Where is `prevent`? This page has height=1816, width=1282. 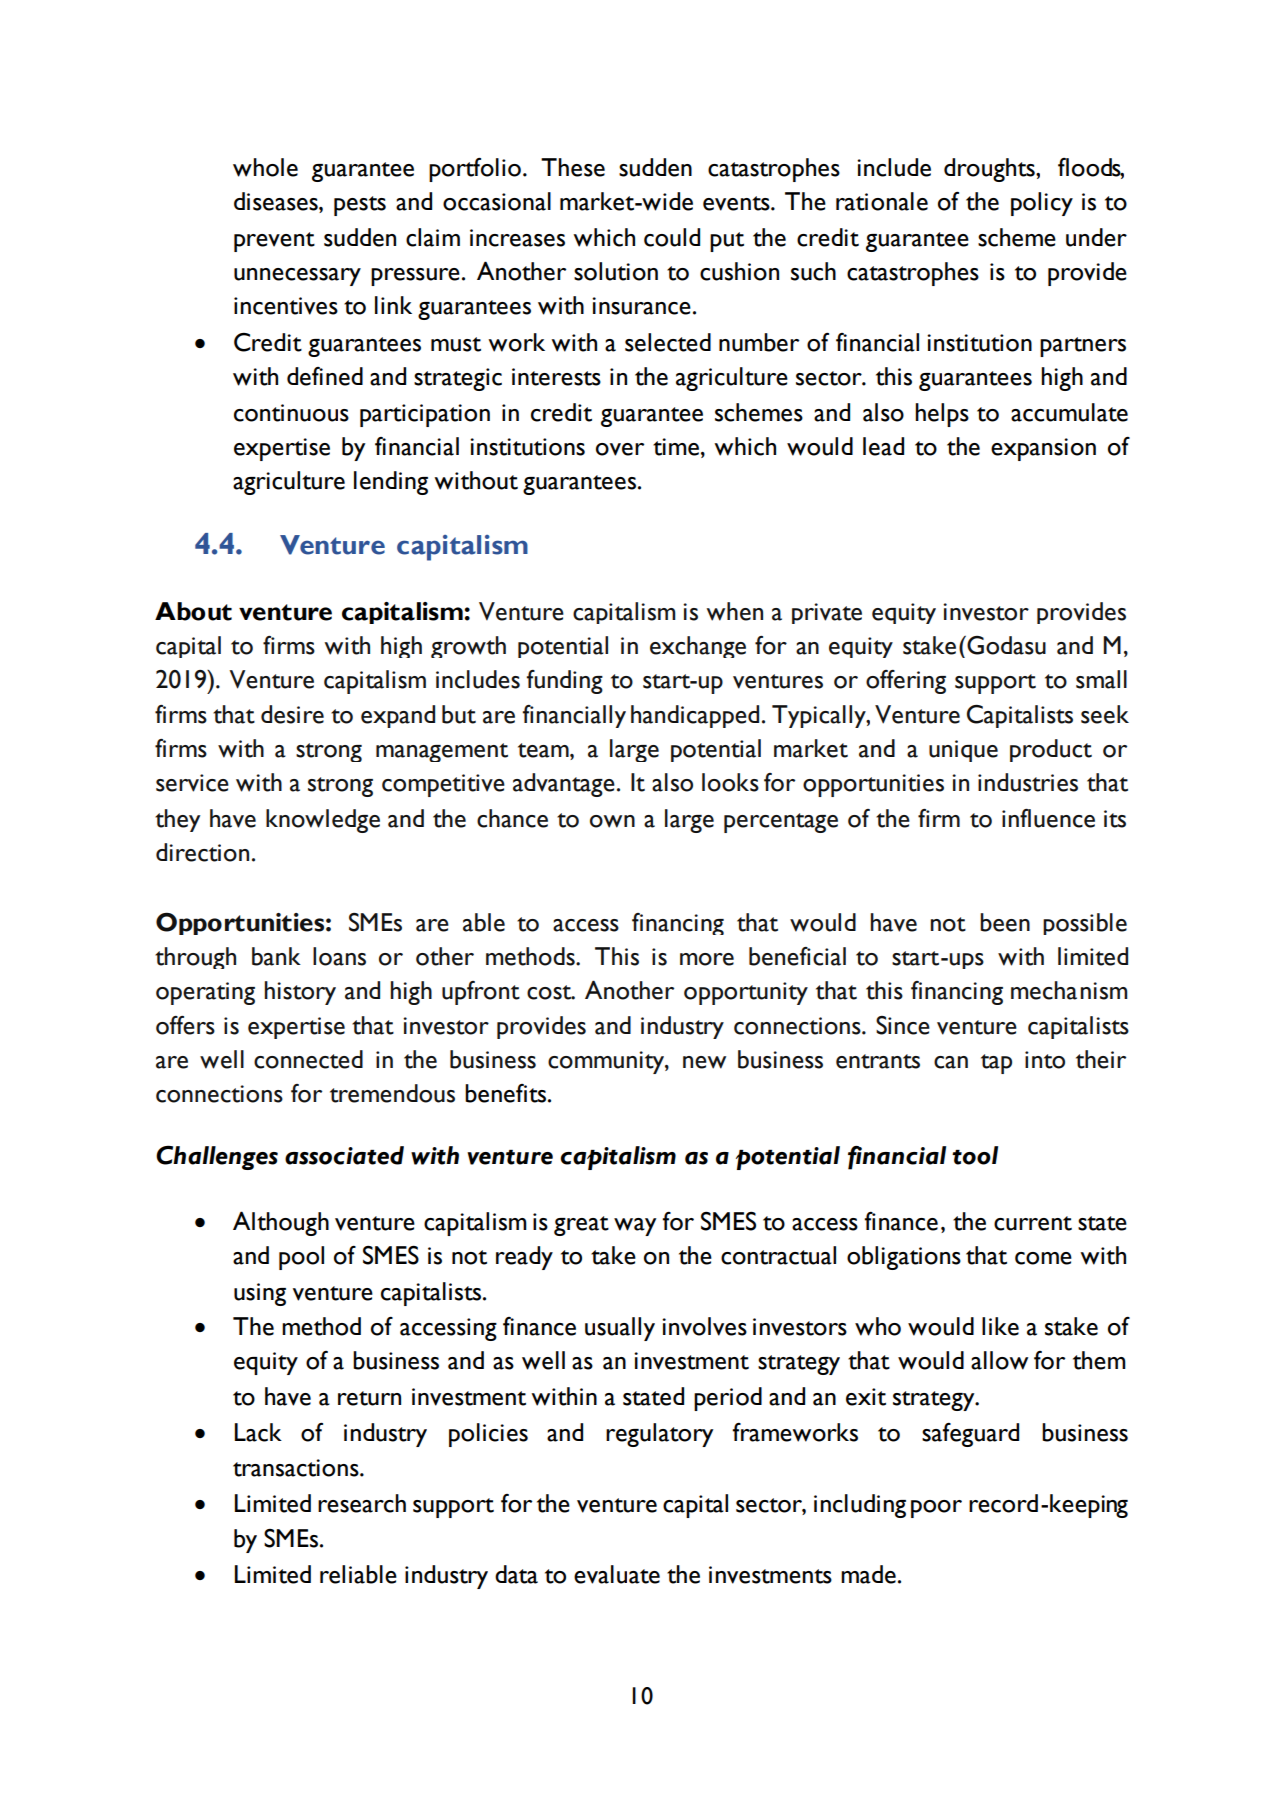 prevent is located at coordinates (274, 242).
